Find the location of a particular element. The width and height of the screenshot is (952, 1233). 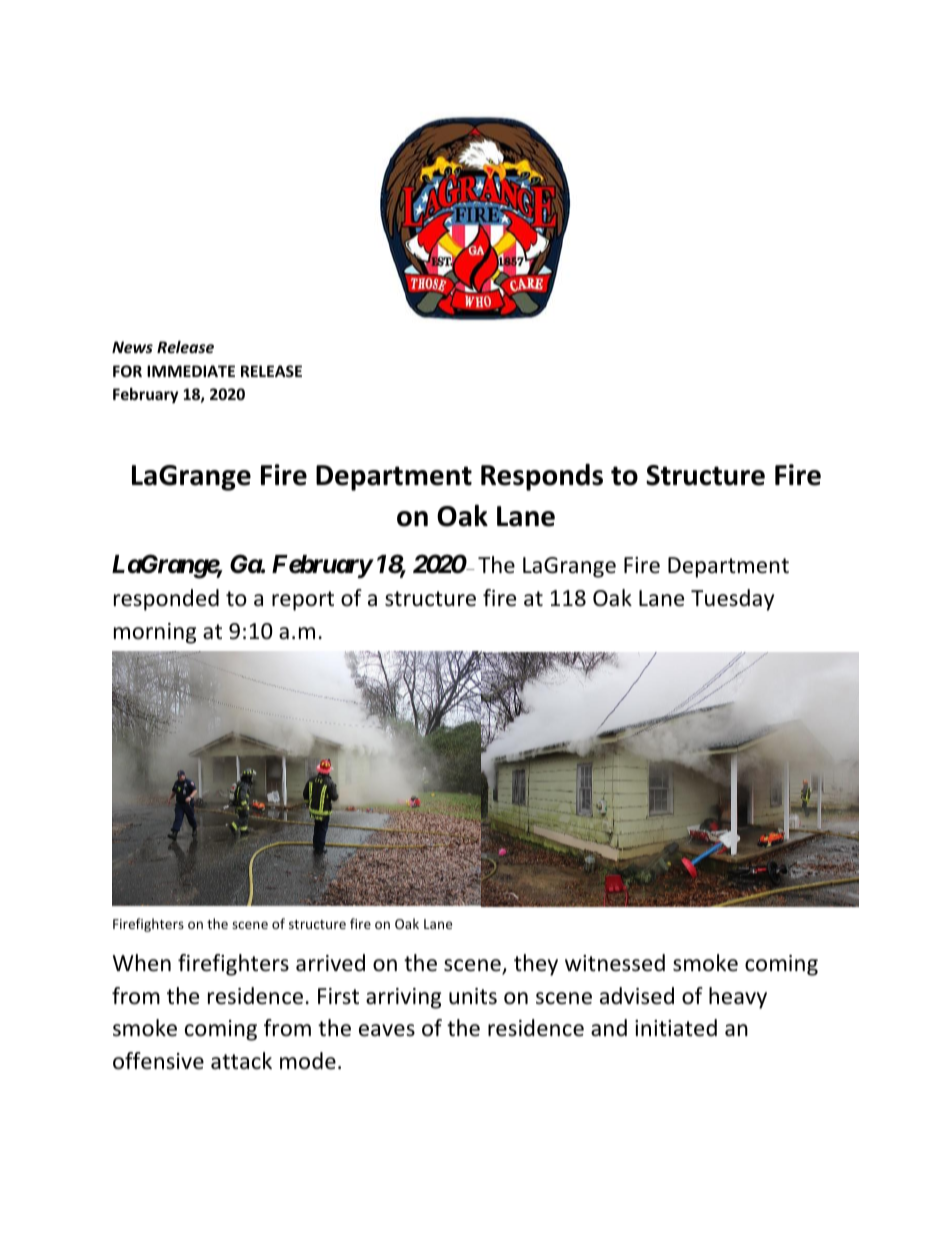

eaves is located at coordinates (387, 1030).
